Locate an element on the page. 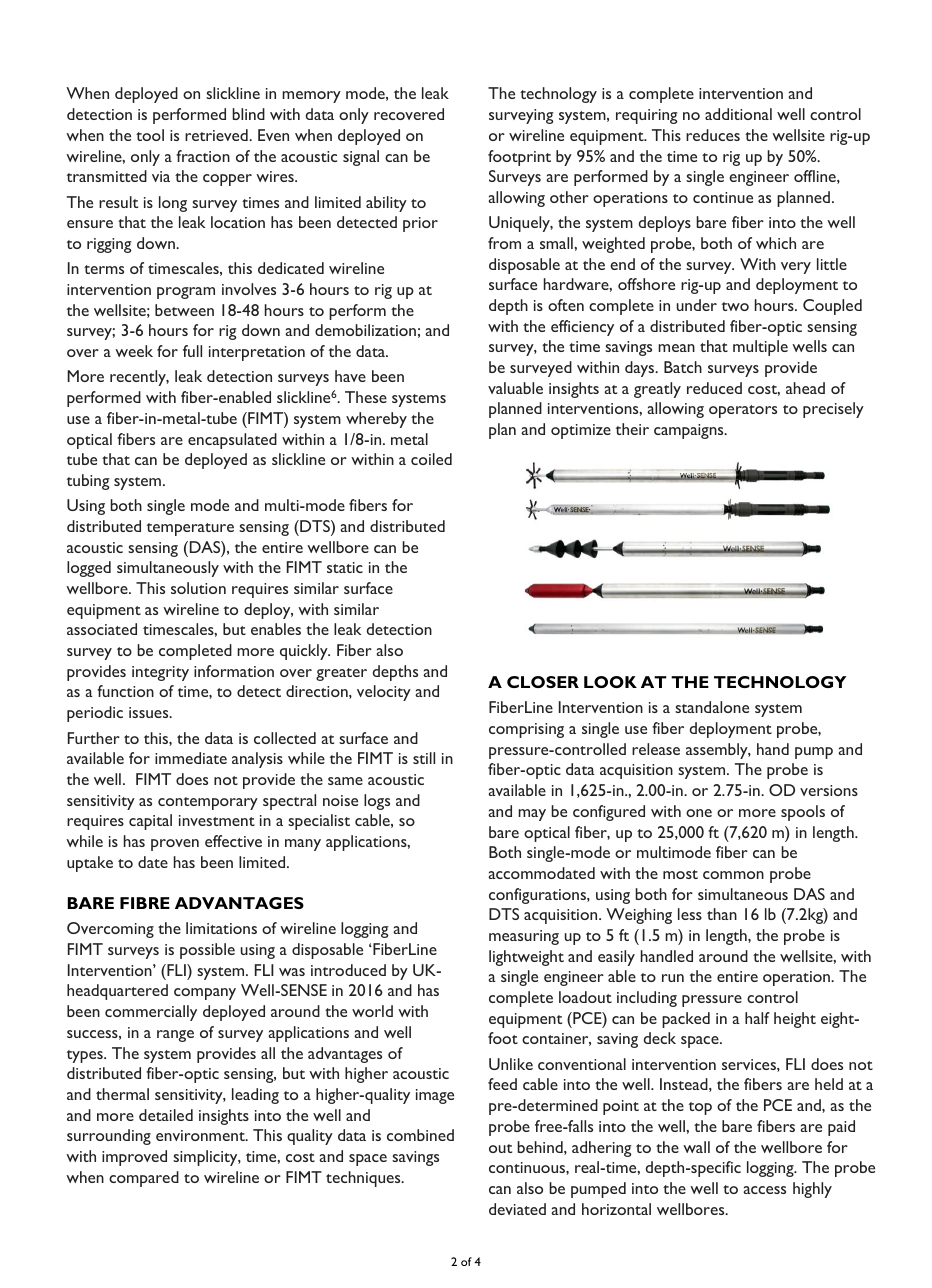 The image size is (932, 1288). combined is located at coordinates (420, 1135).
